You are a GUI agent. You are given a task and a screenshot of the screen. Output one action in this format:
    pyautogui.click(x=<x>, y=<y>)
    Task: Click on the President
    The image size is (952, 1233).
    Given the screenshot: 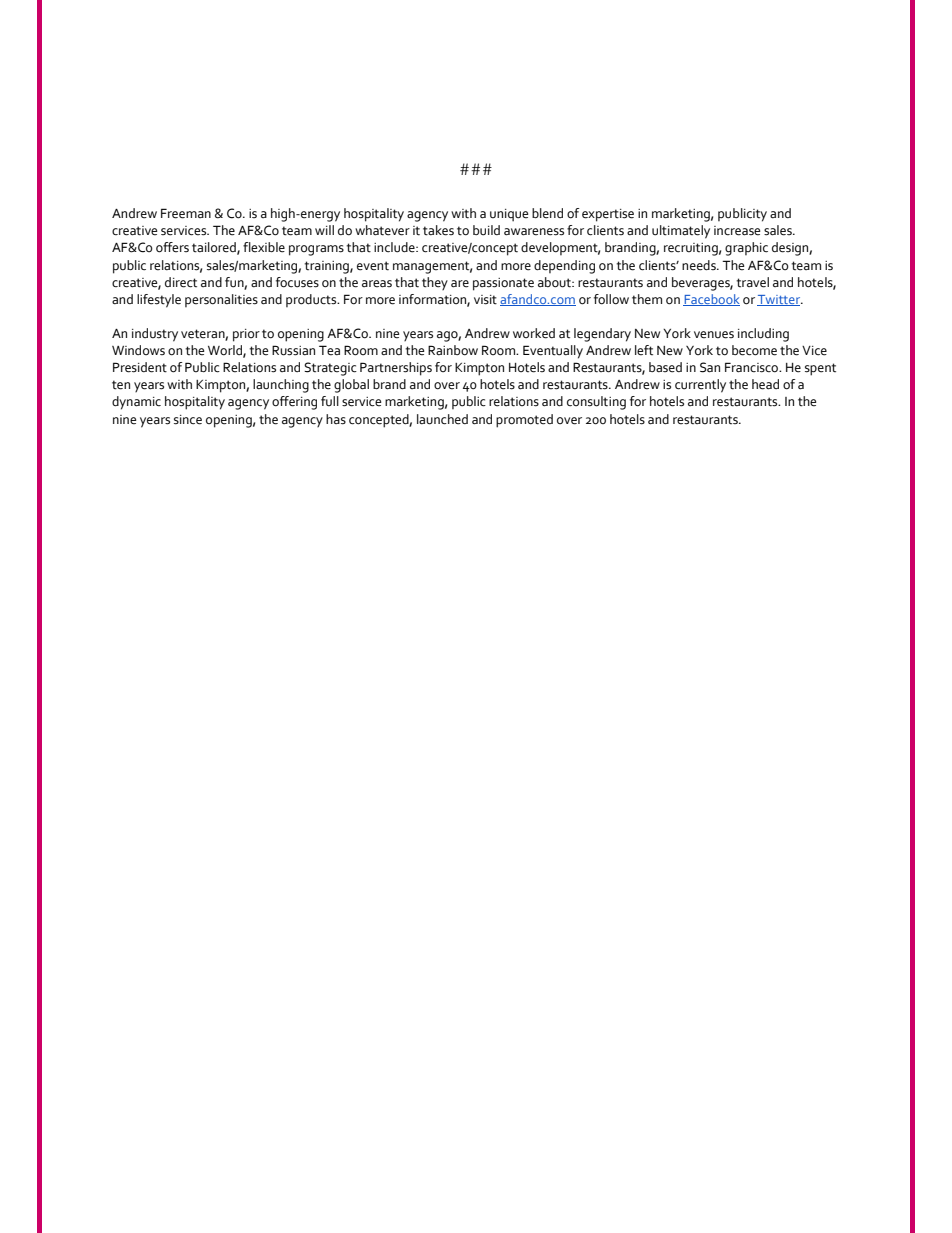 What is the action you would take?
    pyautogui.click(x=140, y=367)
